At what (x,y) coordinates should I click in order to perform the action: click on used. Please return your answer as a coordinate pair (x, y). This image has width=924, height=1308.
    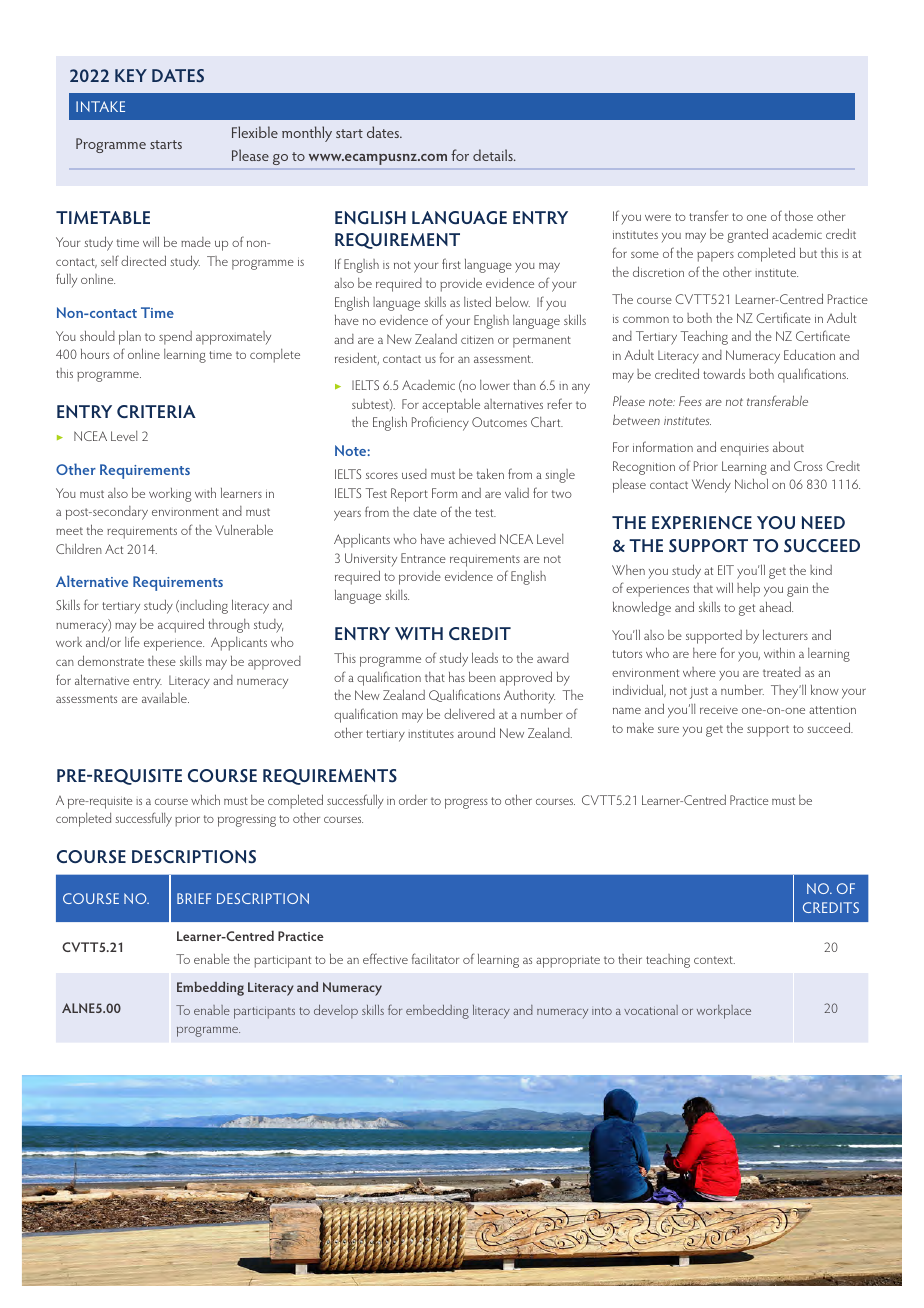
    Looking at the image, I should click on (414, 474).
